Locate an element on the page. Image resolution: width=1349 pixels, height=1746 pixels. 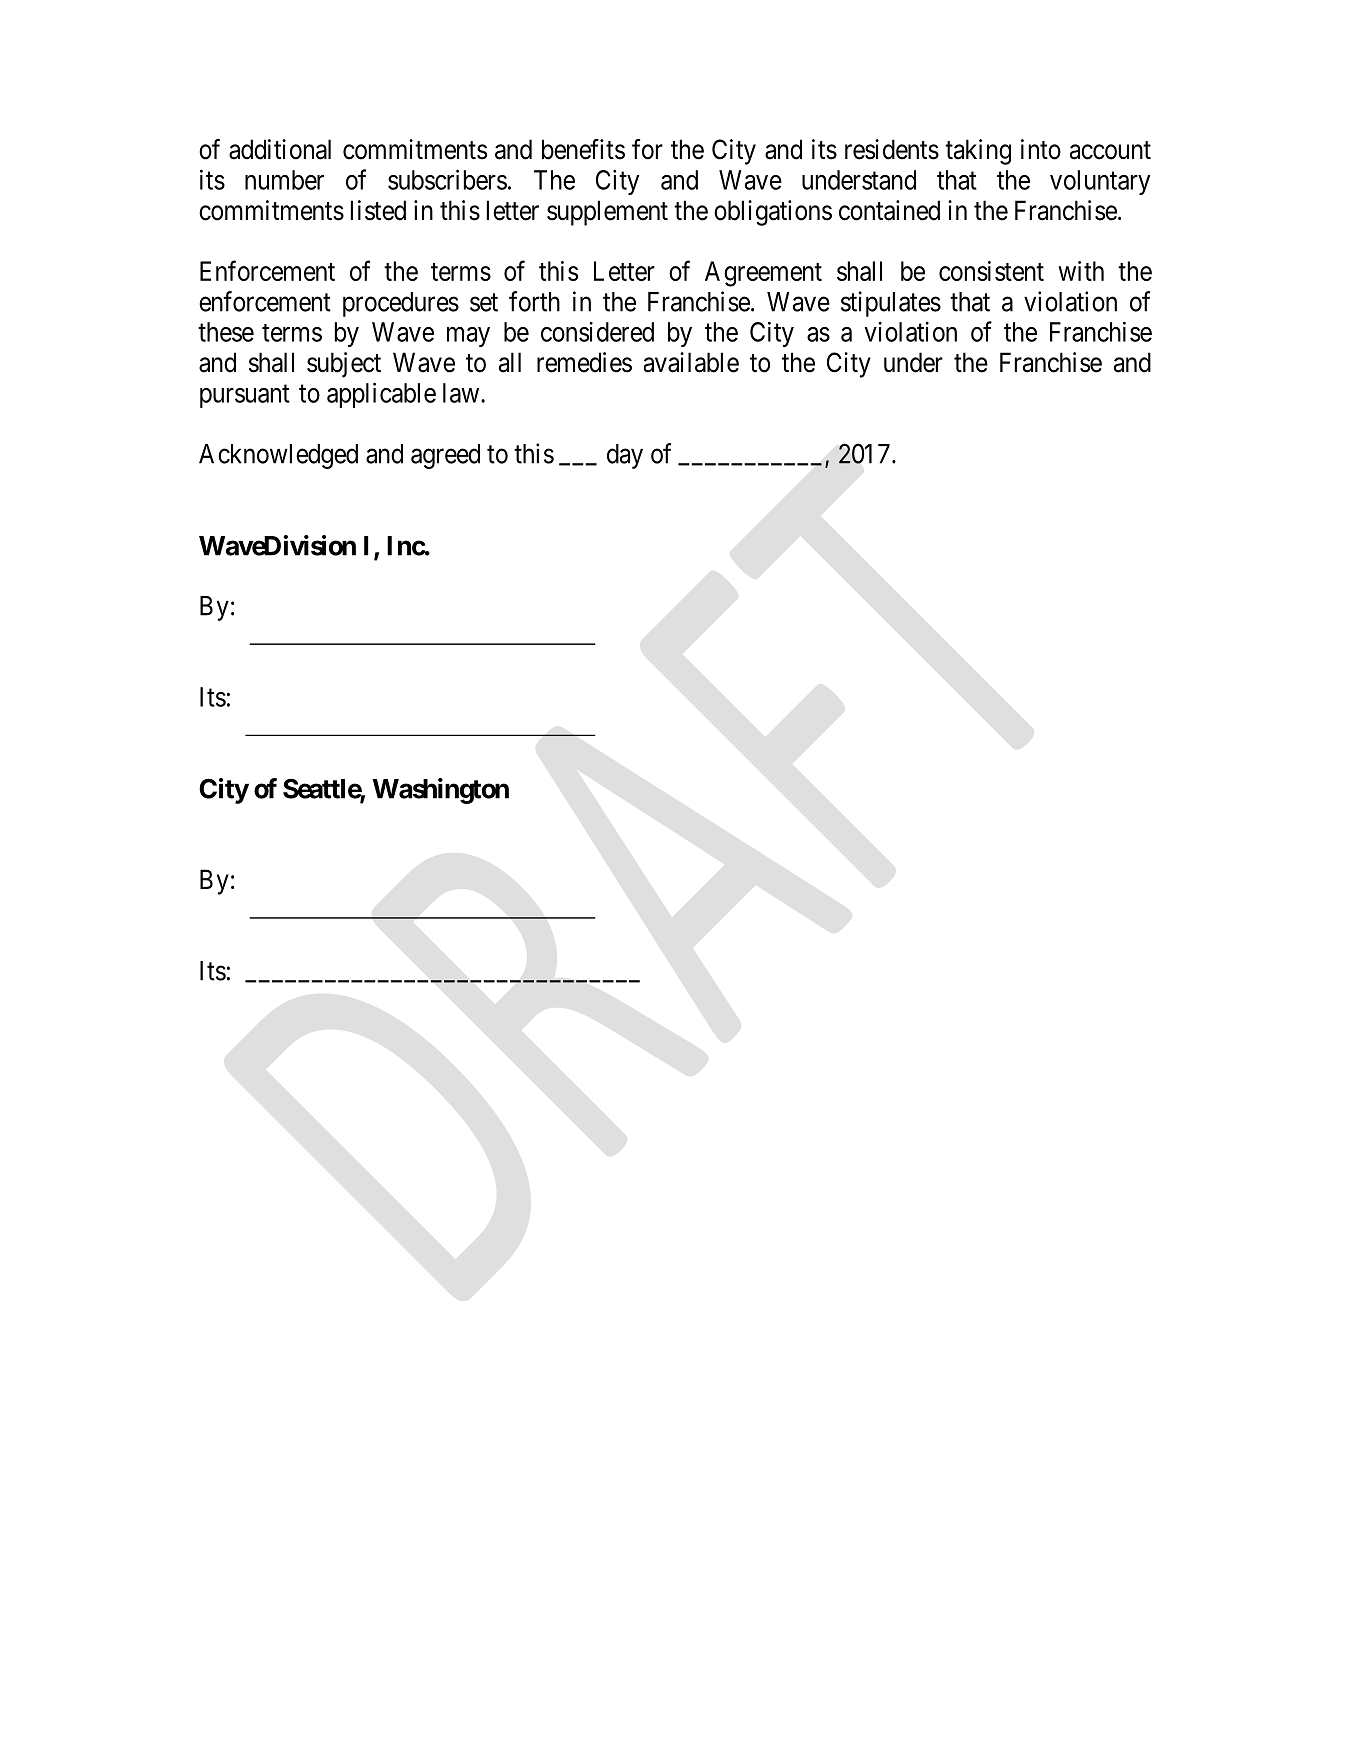
Washington is located at coordinates (440, 791).
